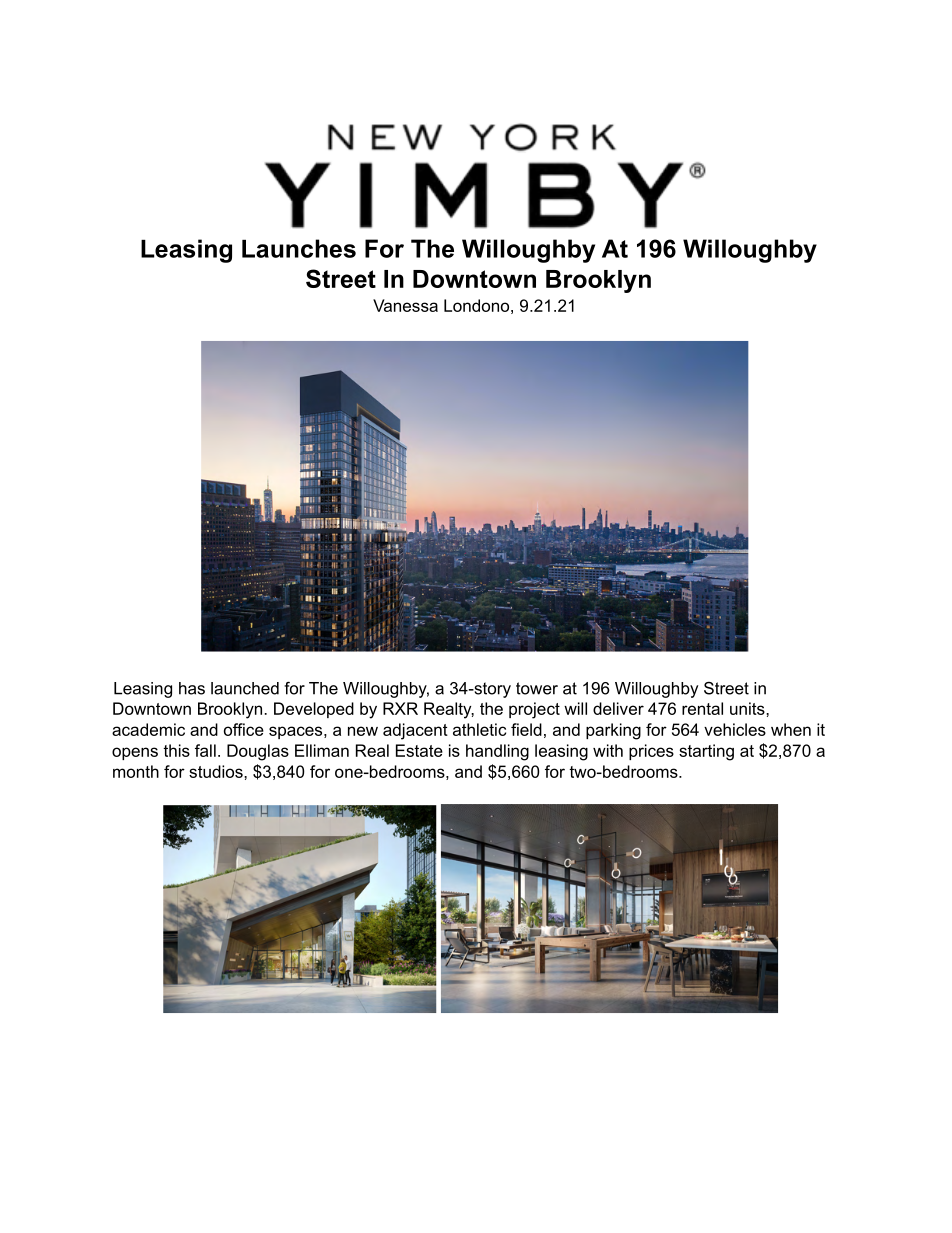 This page has height=1233, width=952. I want to click on Vanessa, so click(405, 305).
